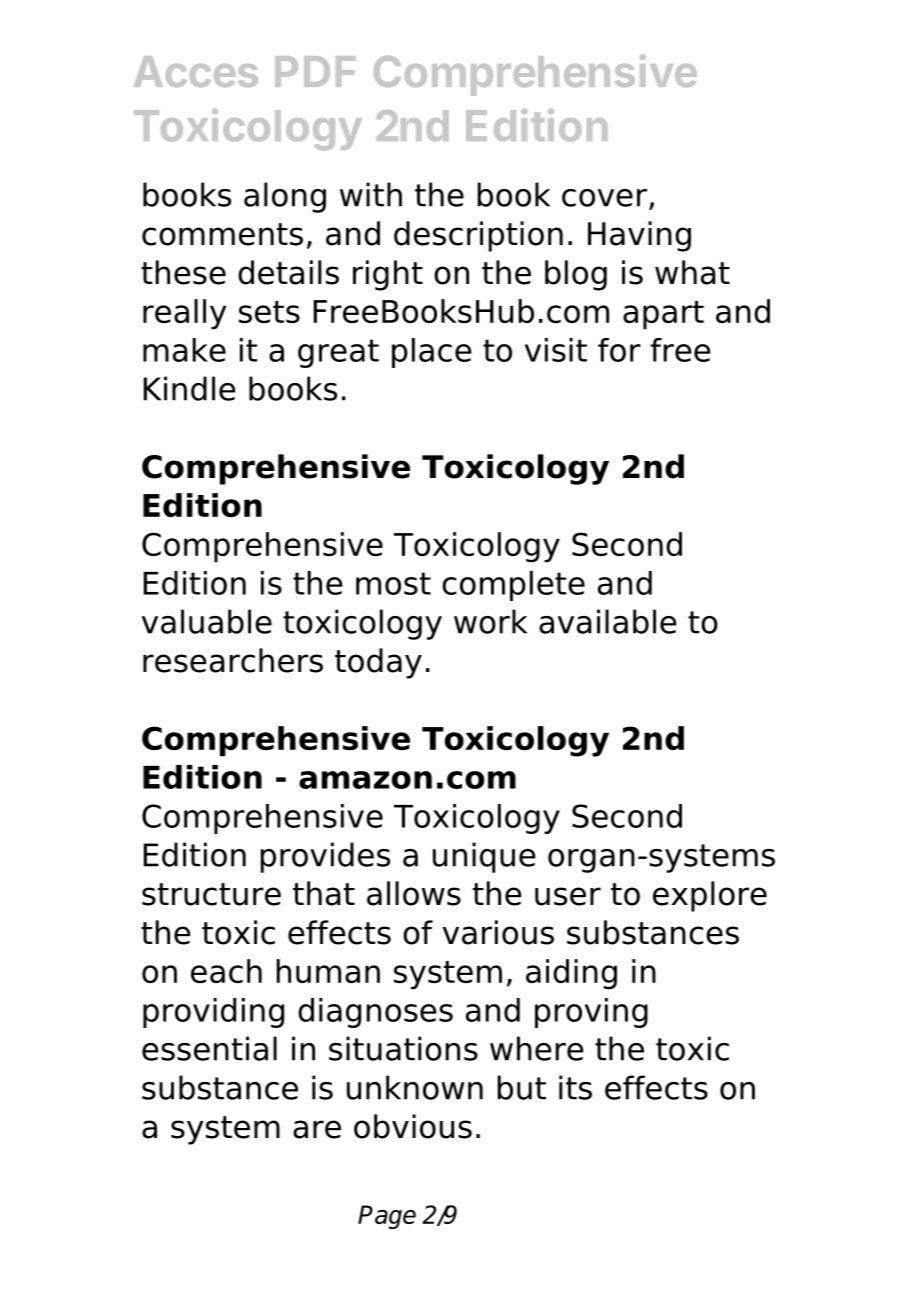  I want to click on place, so click(432, 353).
